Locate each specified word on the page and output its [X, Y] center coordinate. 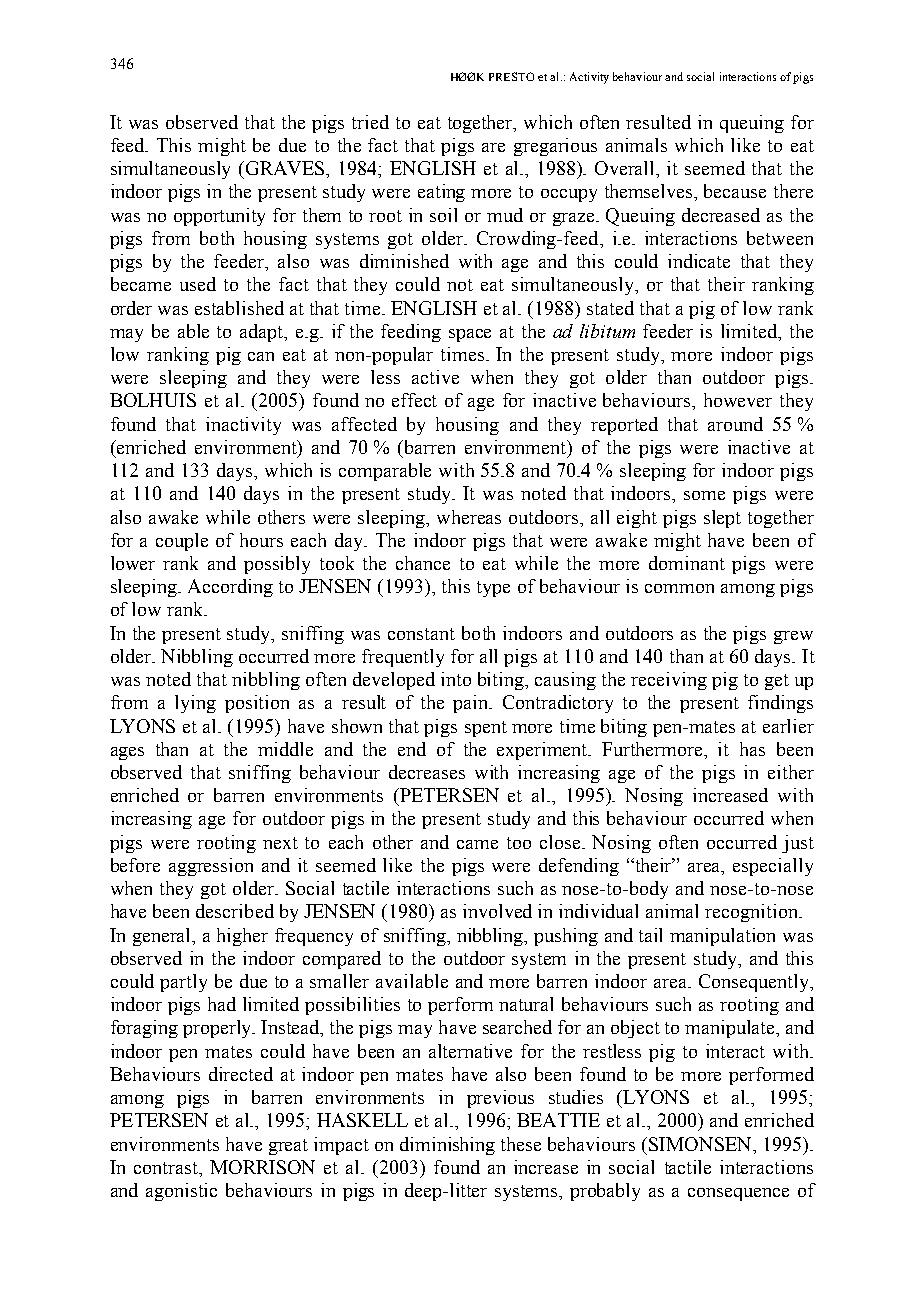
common [679, 588]
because [735, 191]
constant [421, 634]
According [230, 588]
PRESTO [511, 76]
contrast [167, 1168]
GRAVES [287, 169]
